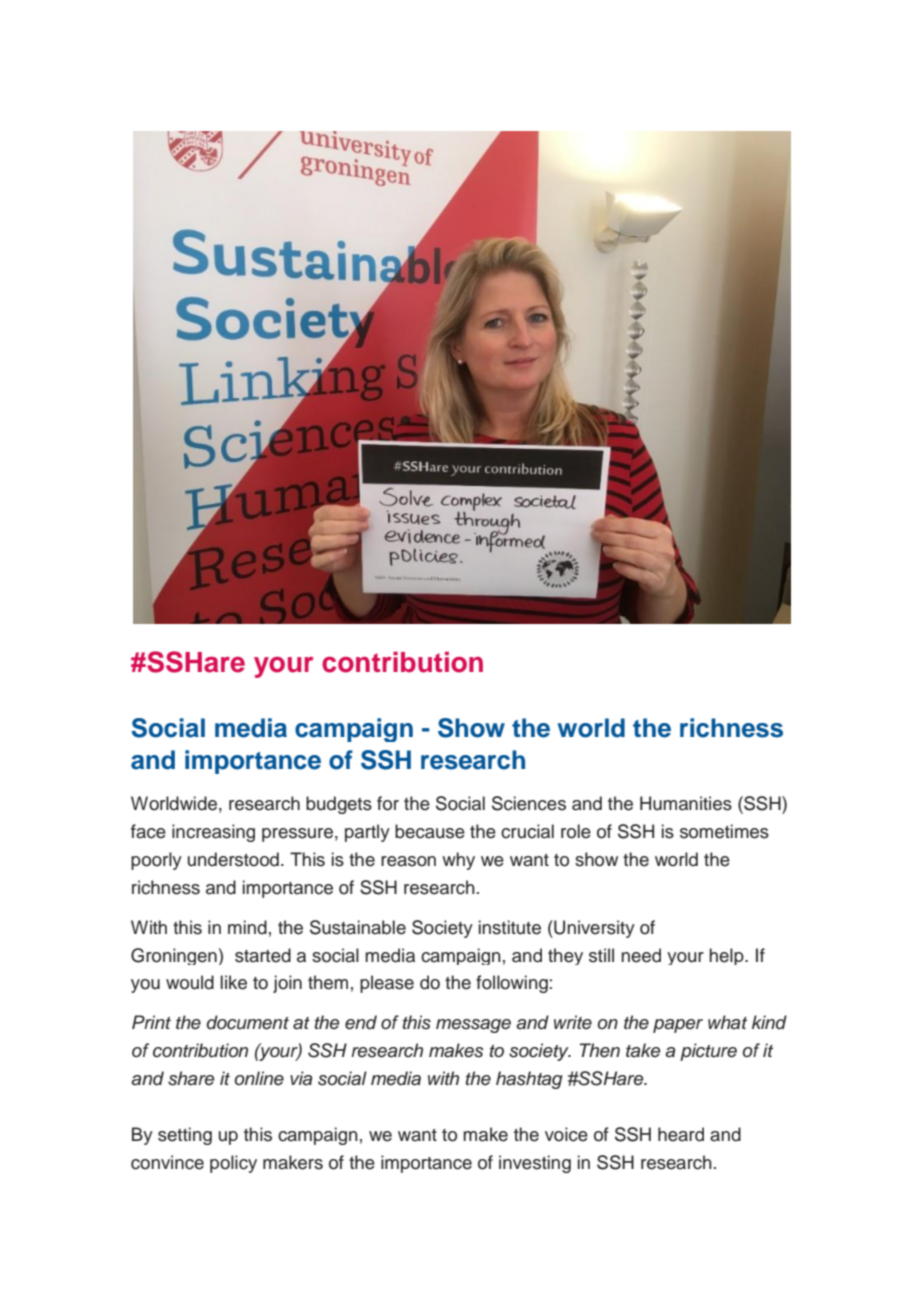 The image size is (924, 1308). What do you see at coordinates (247, 927) in the image?
I see `mind` at bounding box center [247, 927].
